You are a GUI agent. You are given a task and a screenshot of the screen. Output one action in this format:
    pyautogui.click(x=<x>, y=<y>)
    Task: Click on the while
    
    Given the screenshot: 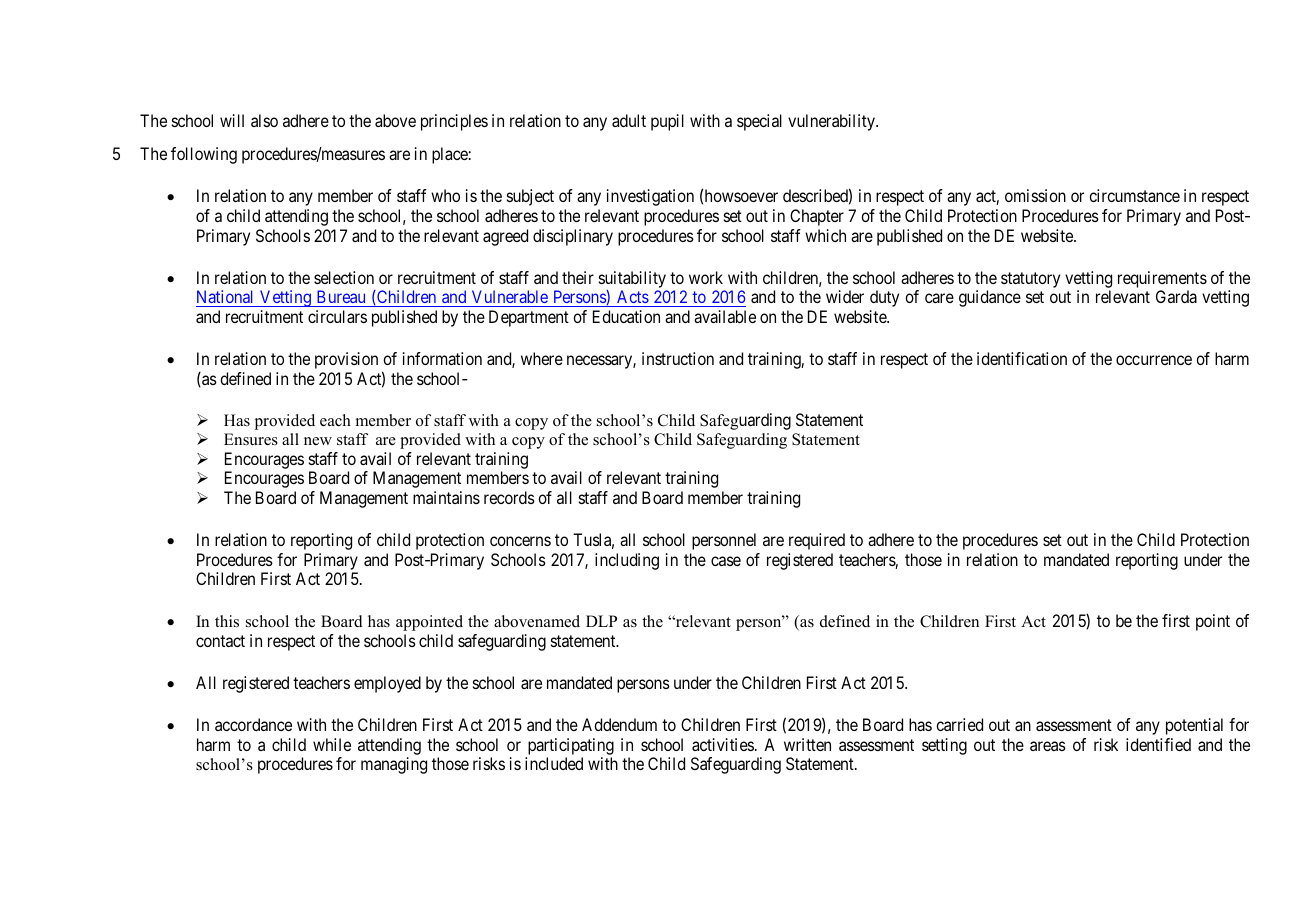 What is the action you would take?
    pyautogui.click(x=332, y=744)
